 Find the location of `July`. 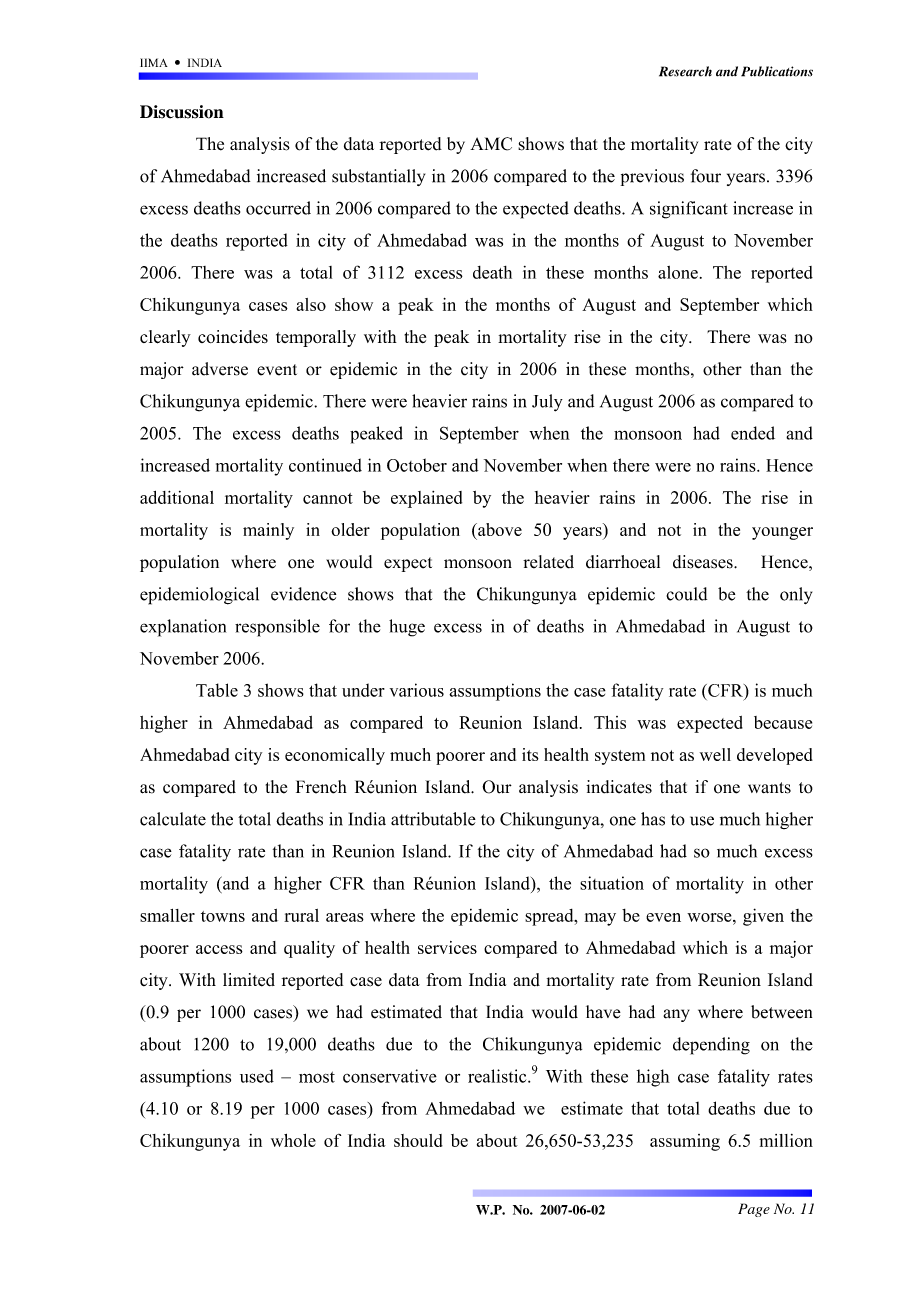

July is located at coordinates (547, 403).
